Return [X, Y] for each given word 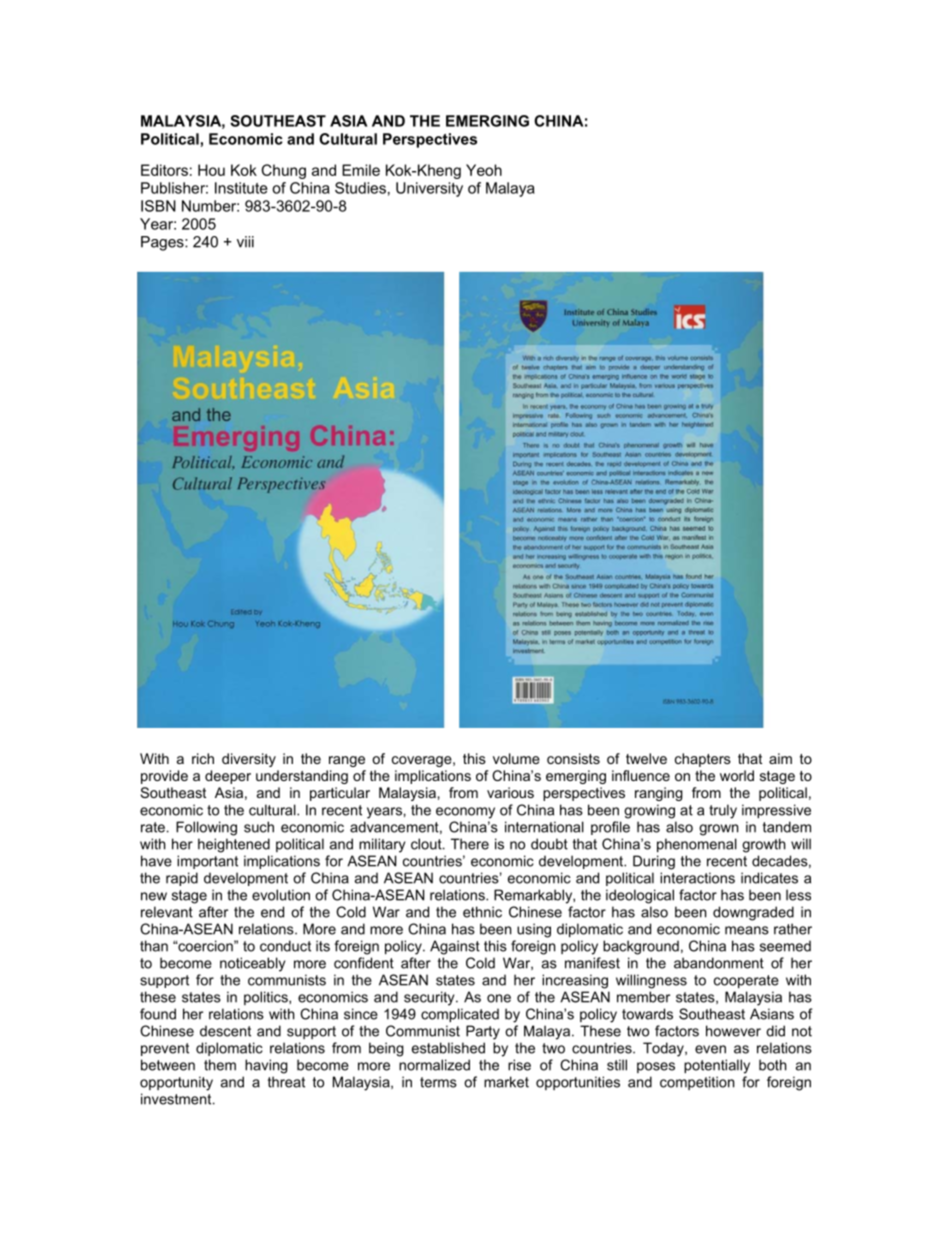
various [510, 792]
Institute [241, 188]
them [220, 1065]
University [429, 189]
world [737, 775]
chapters [703, 760]
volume [516, 758]
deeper [228, 777]
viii [245, 242]
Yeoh [484, 170]
